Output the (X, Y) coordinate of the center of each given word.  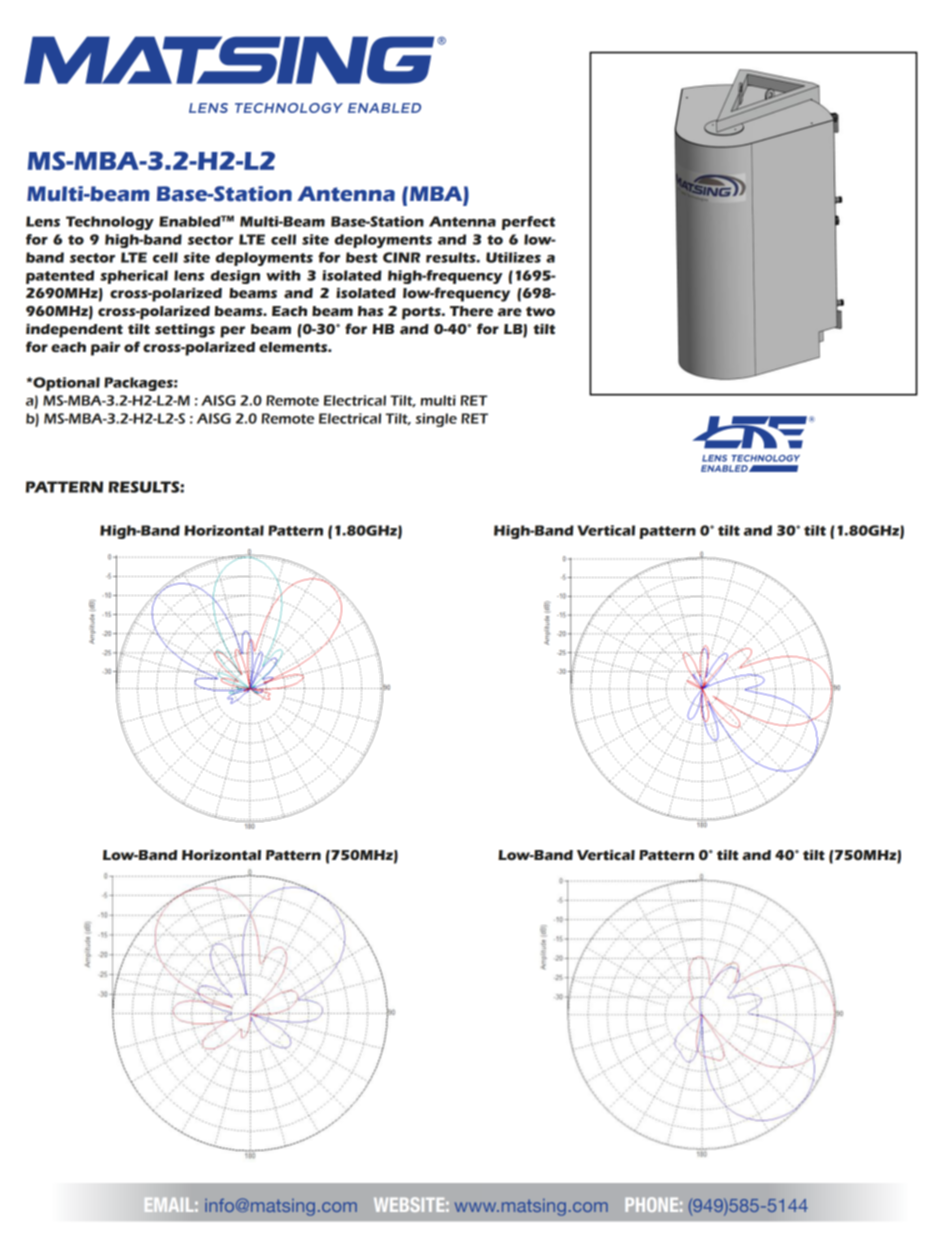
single (436, 420)
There (471, 311)
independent (74, 331)
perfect (528, 223)
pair (105, 349)
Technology (110, 223)
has (370, 311)
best (361, 257)
